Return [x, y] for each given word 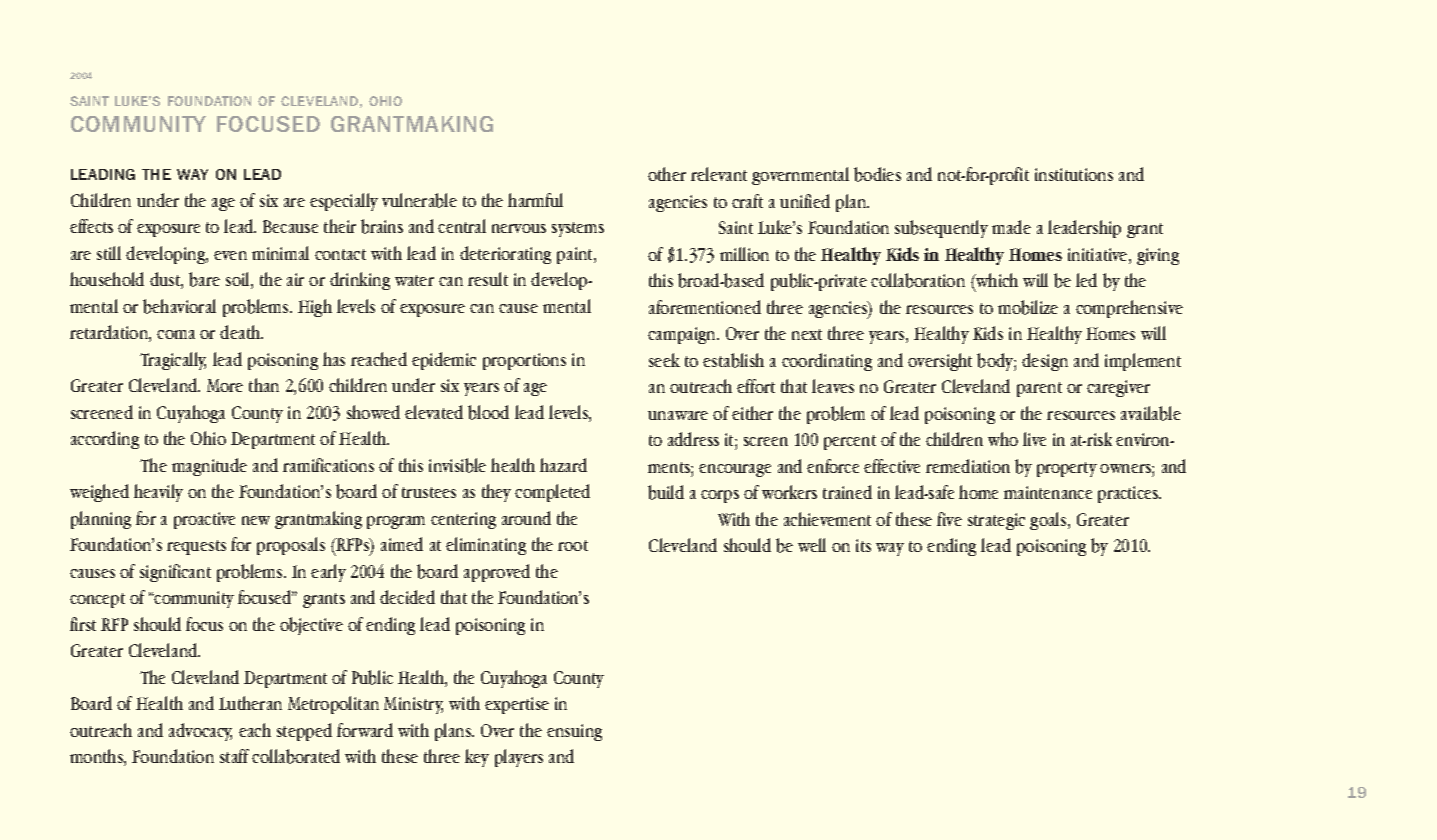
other [667, 174]
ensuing [574, 732]
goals [1049, 521]
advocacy [200, 732]
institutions [1074, 174]
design [1045, 362]
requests [196, 547]
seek [664, 360]
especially [344, 202]
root [573, 545]
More [225, 385]
